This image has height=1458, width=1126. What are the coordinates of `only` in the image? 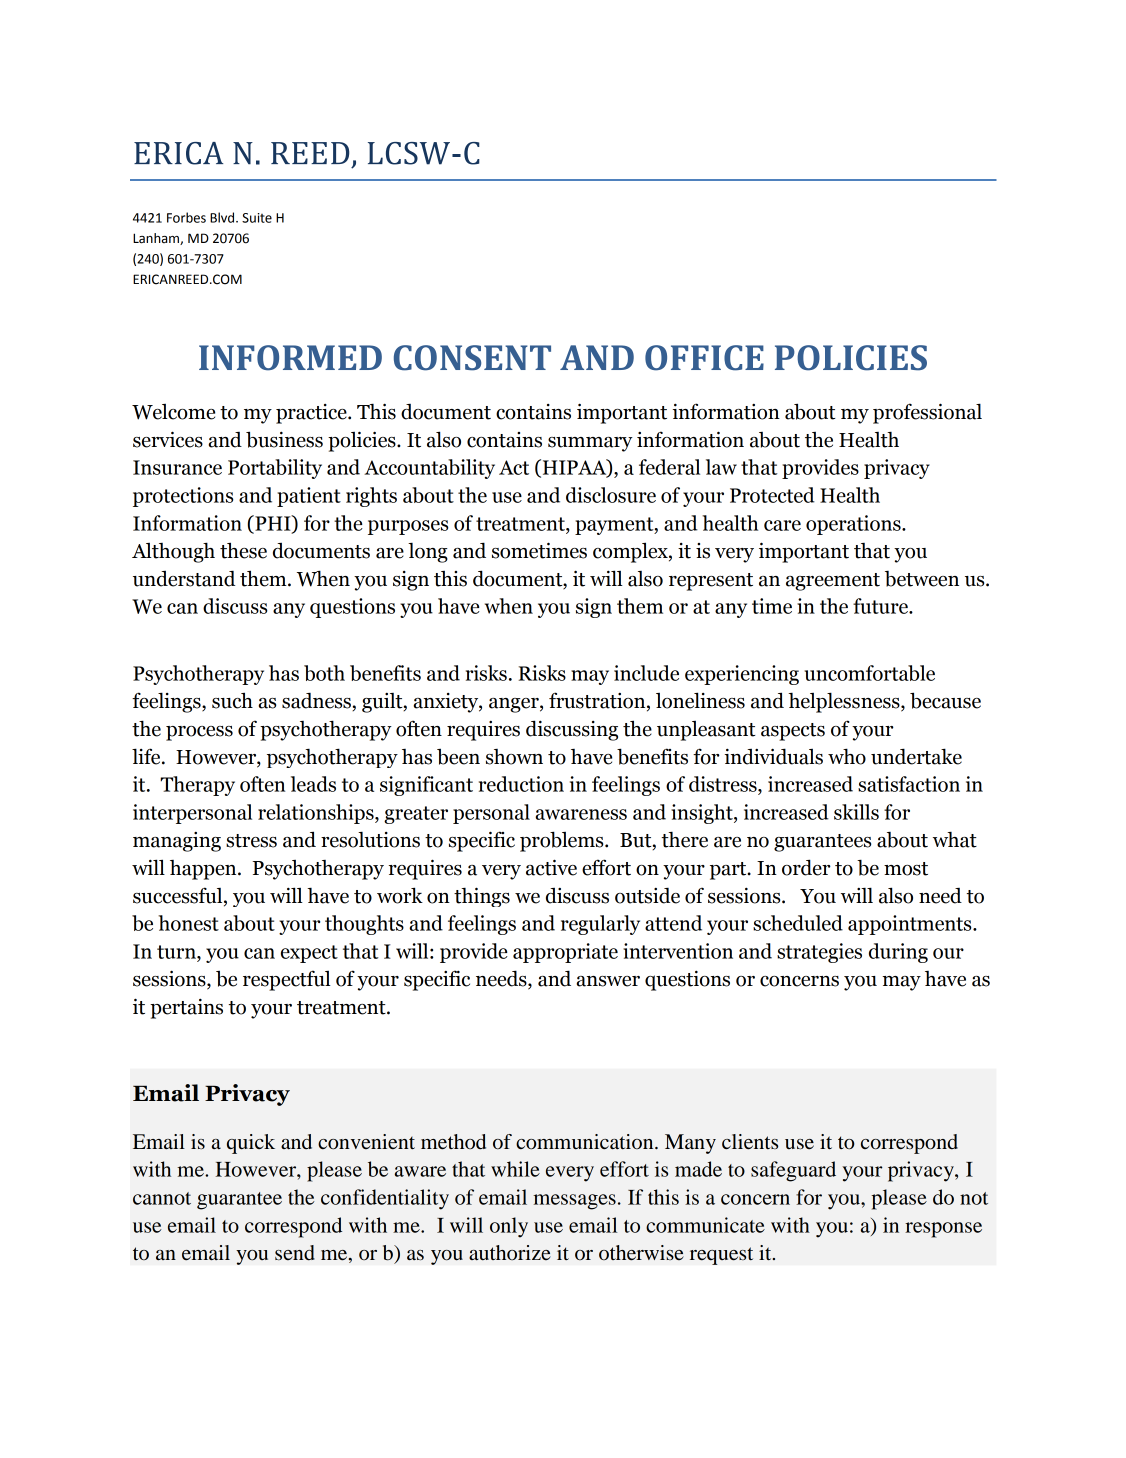 It's located at (509, 1227).
